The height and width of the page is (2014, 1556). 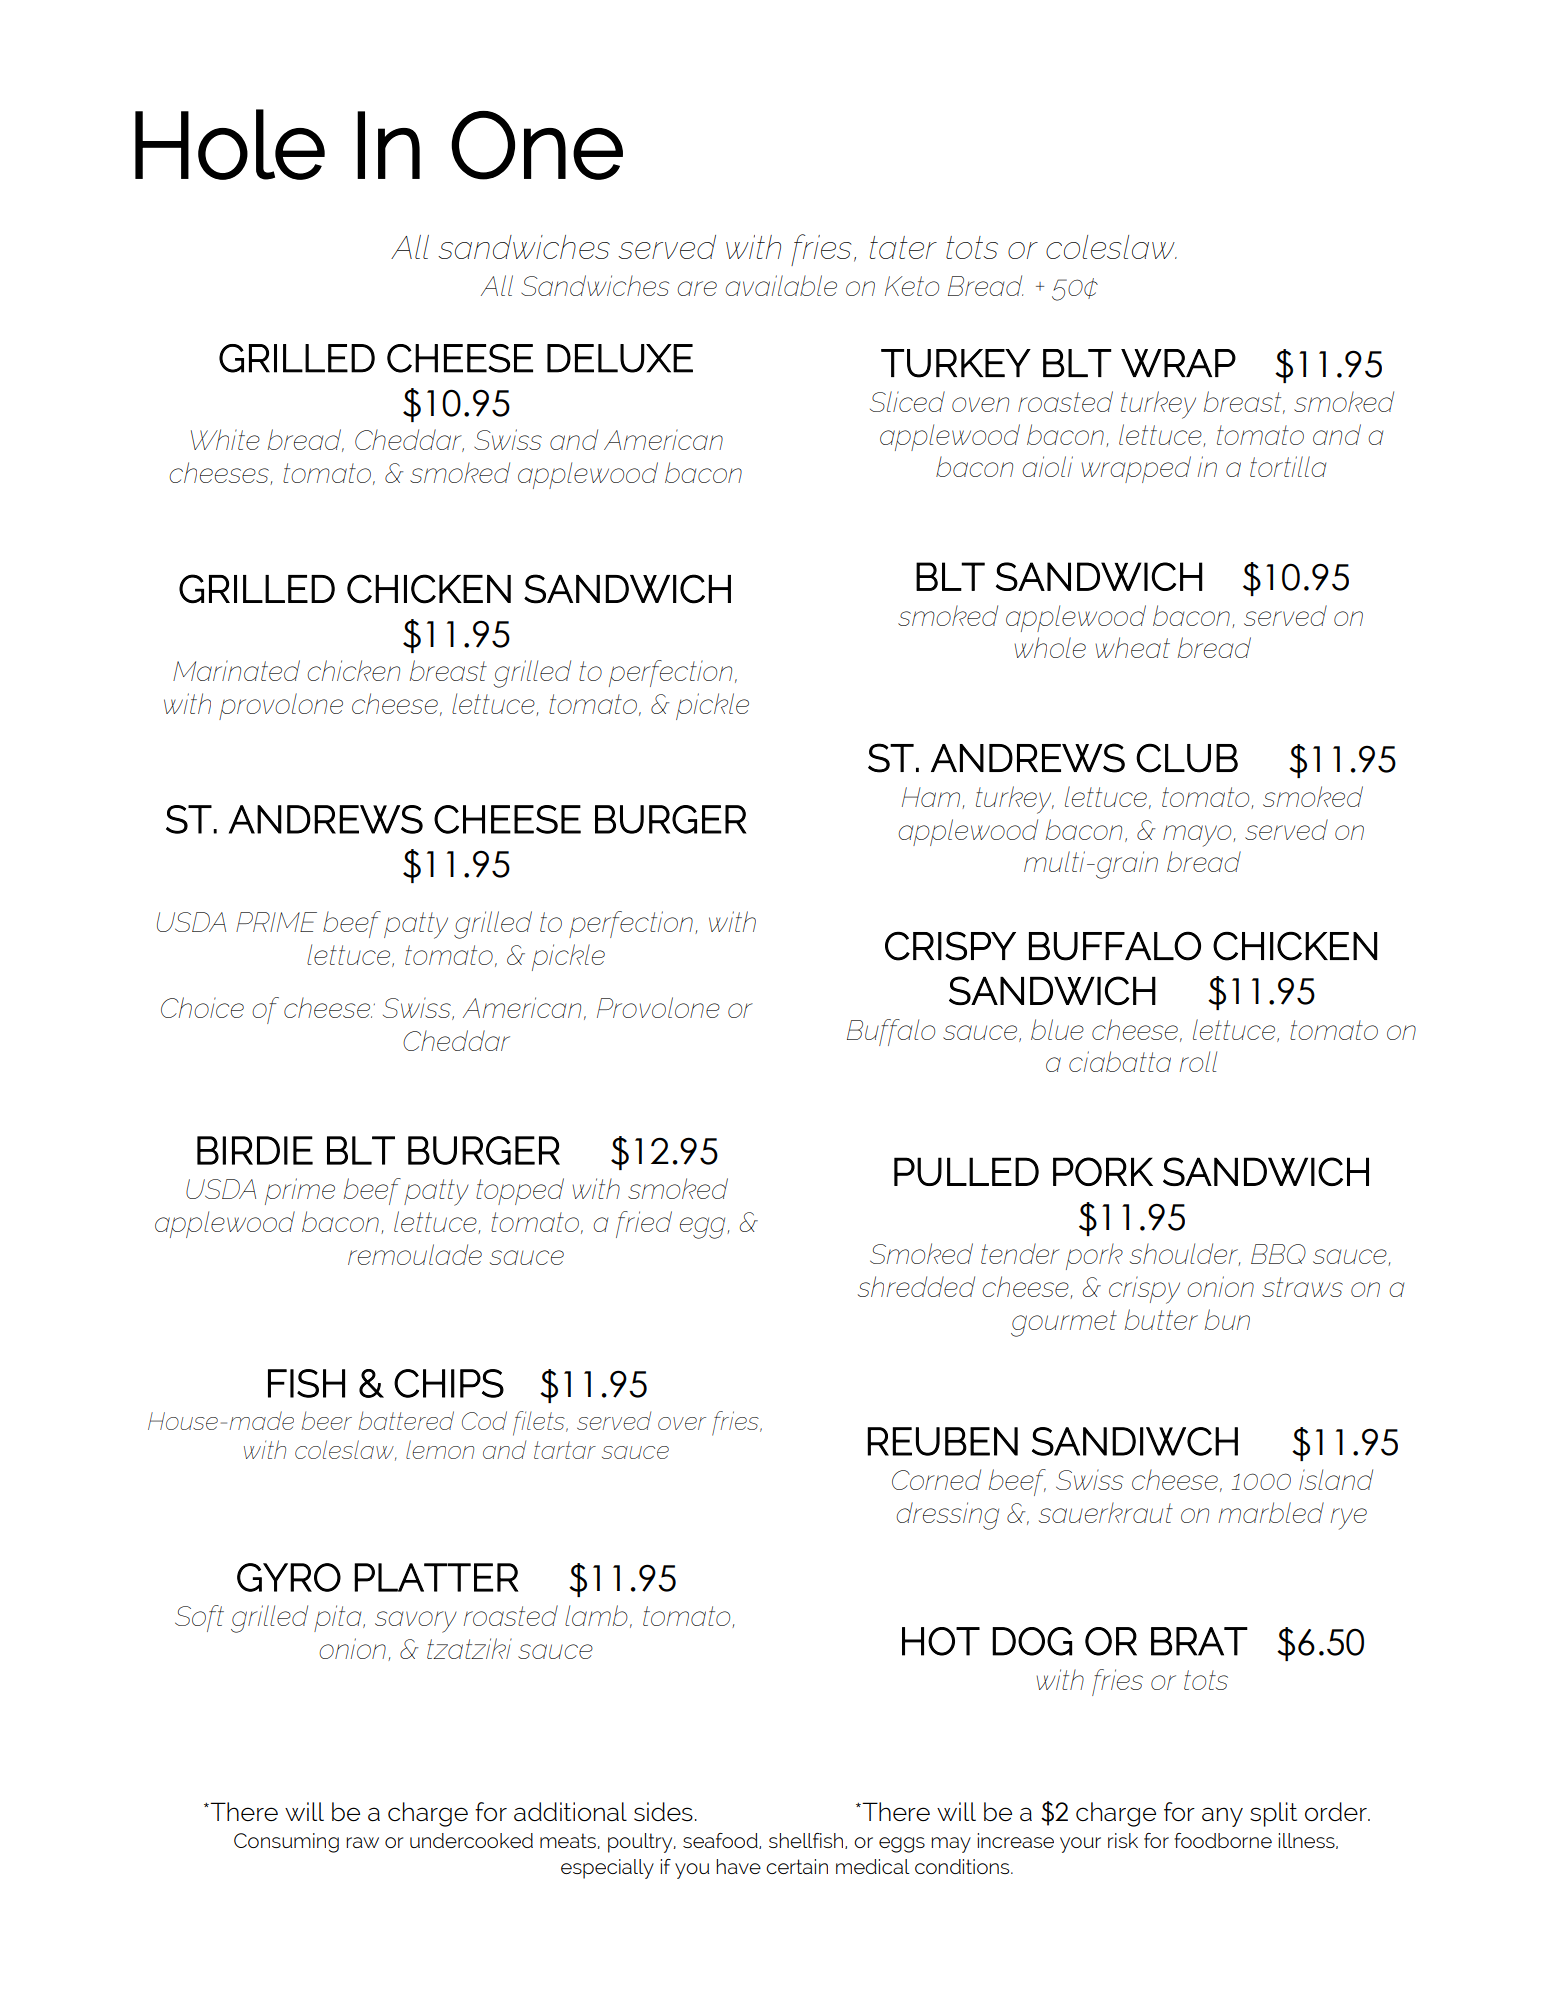 I want to click on Ham, so click(x=931, y=797).
